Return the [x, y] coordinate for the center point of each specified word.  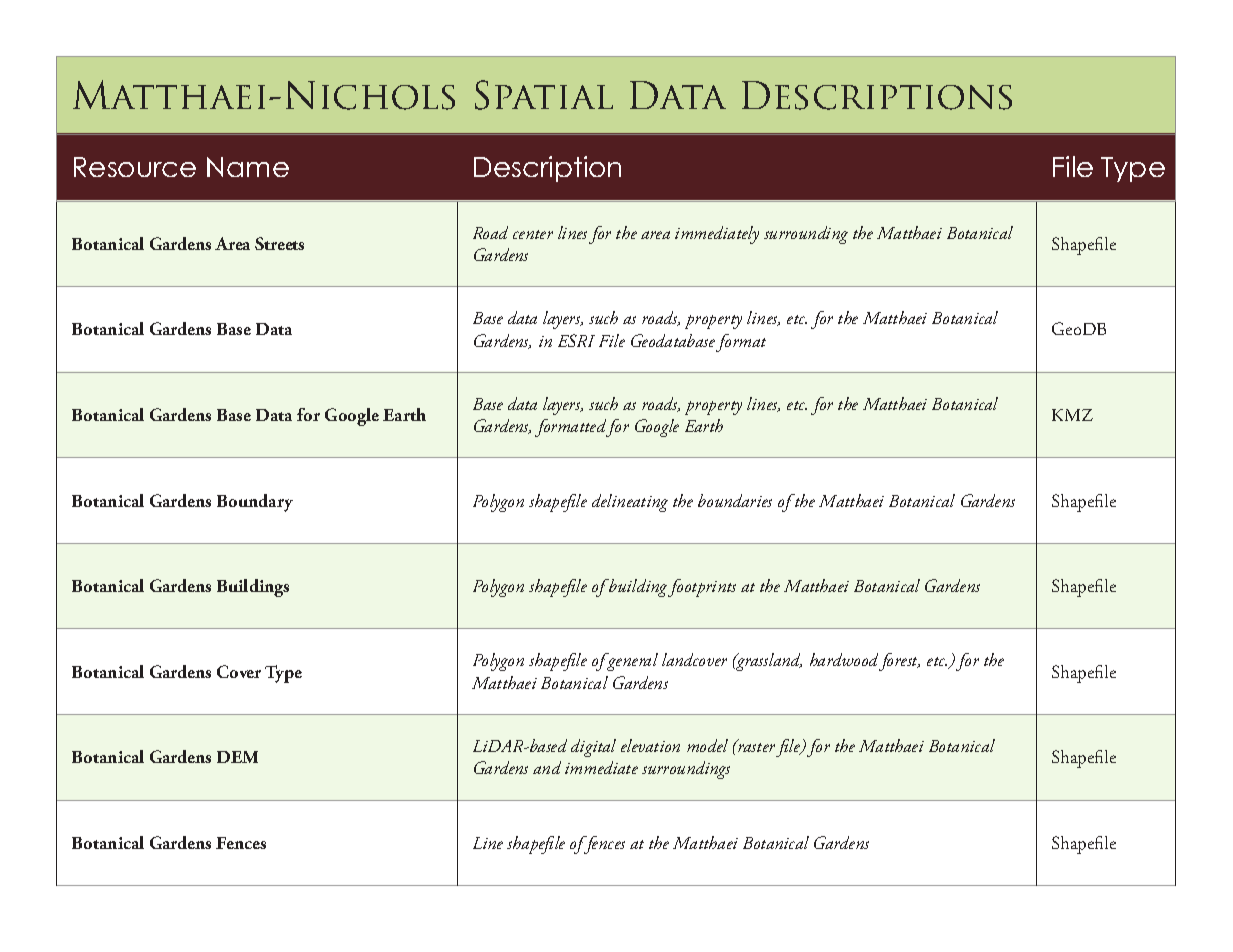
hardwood [845, 661]
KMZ [1072, 415]
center [533, 234]
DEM [237, 757]
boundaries [735, 500]
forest [898, 662]
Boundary [255, 503]
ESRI [576, 340]
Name [248, 167]
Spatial [544, 95]
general [631, 662]
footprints [702, 588]
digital [593, 748]
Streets [279, 243]
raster [755, 746]
